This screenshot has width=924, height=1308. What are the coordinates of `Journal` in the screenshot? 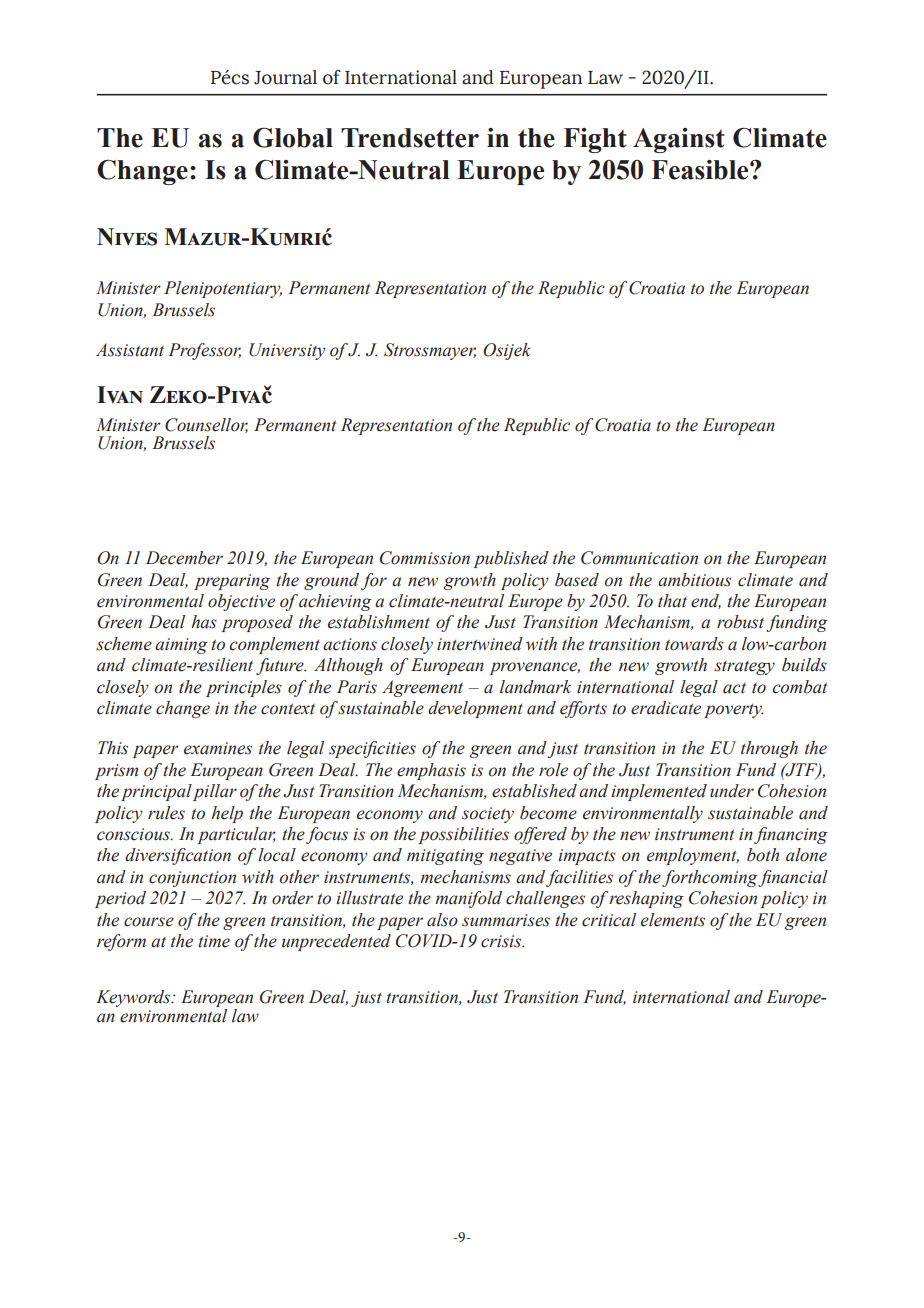 It's located at (285, 77).
